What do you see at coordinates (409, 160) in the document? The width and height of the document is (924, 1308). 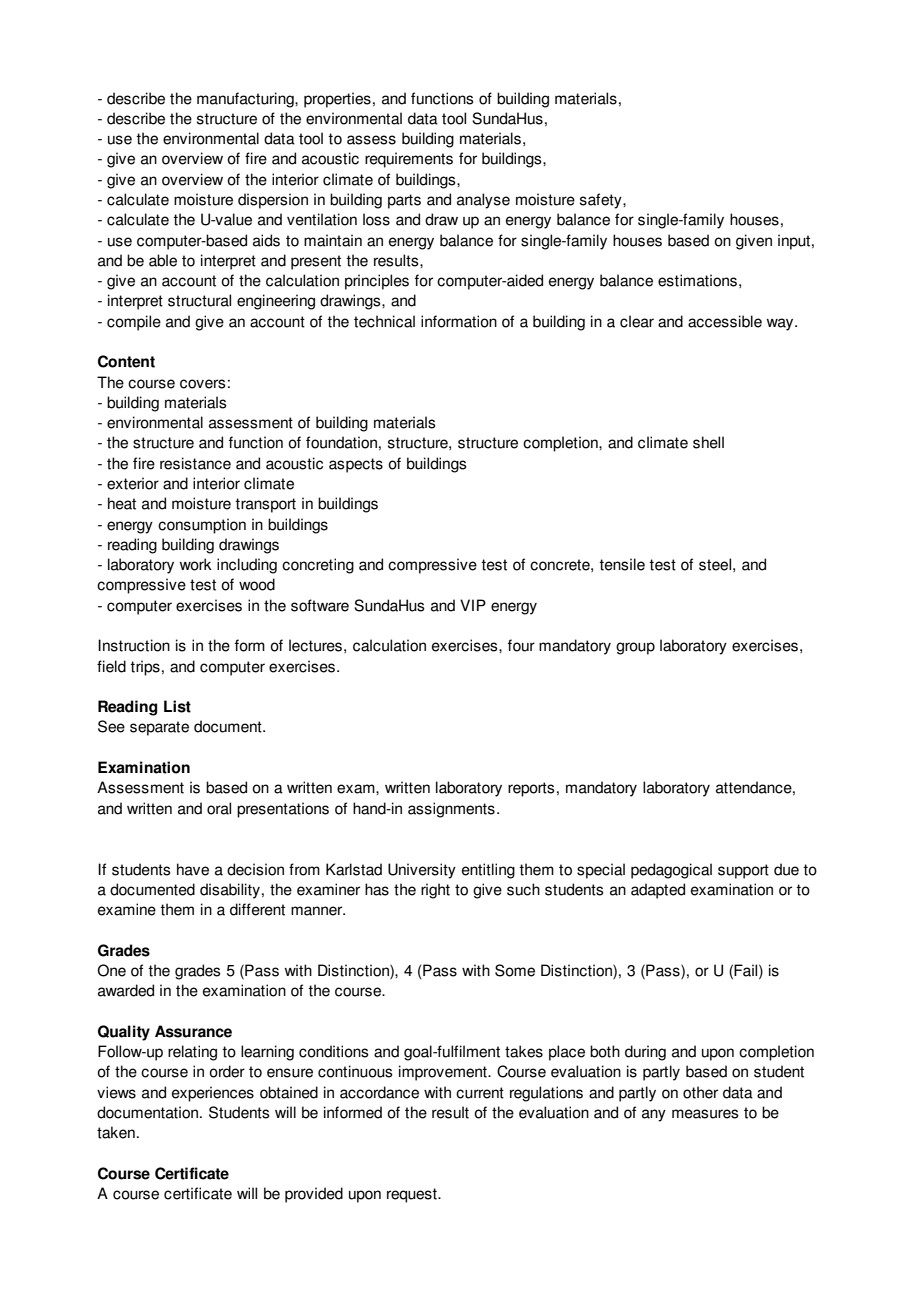 I see `requirements` at bounding box center [409, 160].
